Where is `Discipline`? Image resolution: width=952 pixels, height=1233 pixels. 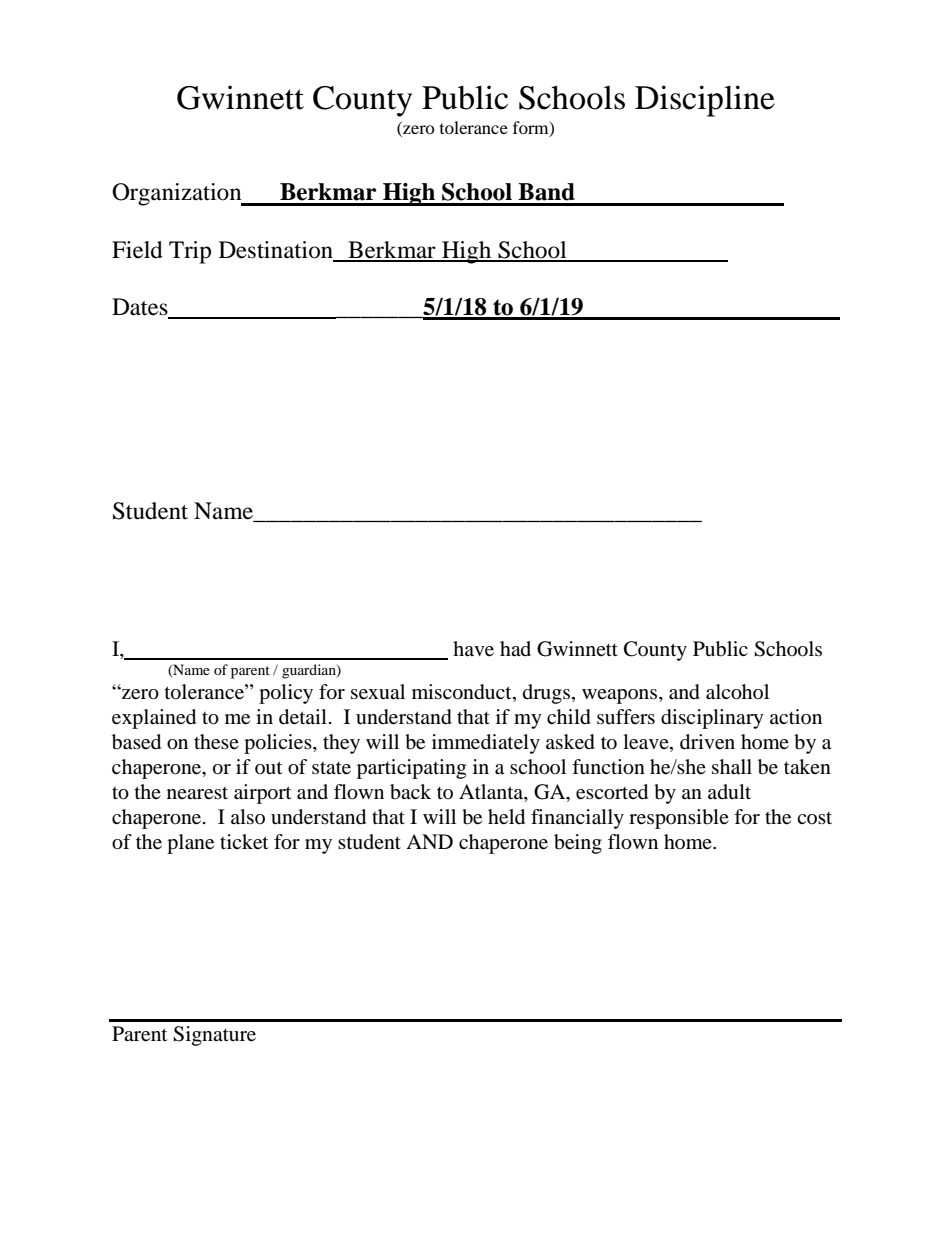 Discipline is located at coordinates (705, 101).
